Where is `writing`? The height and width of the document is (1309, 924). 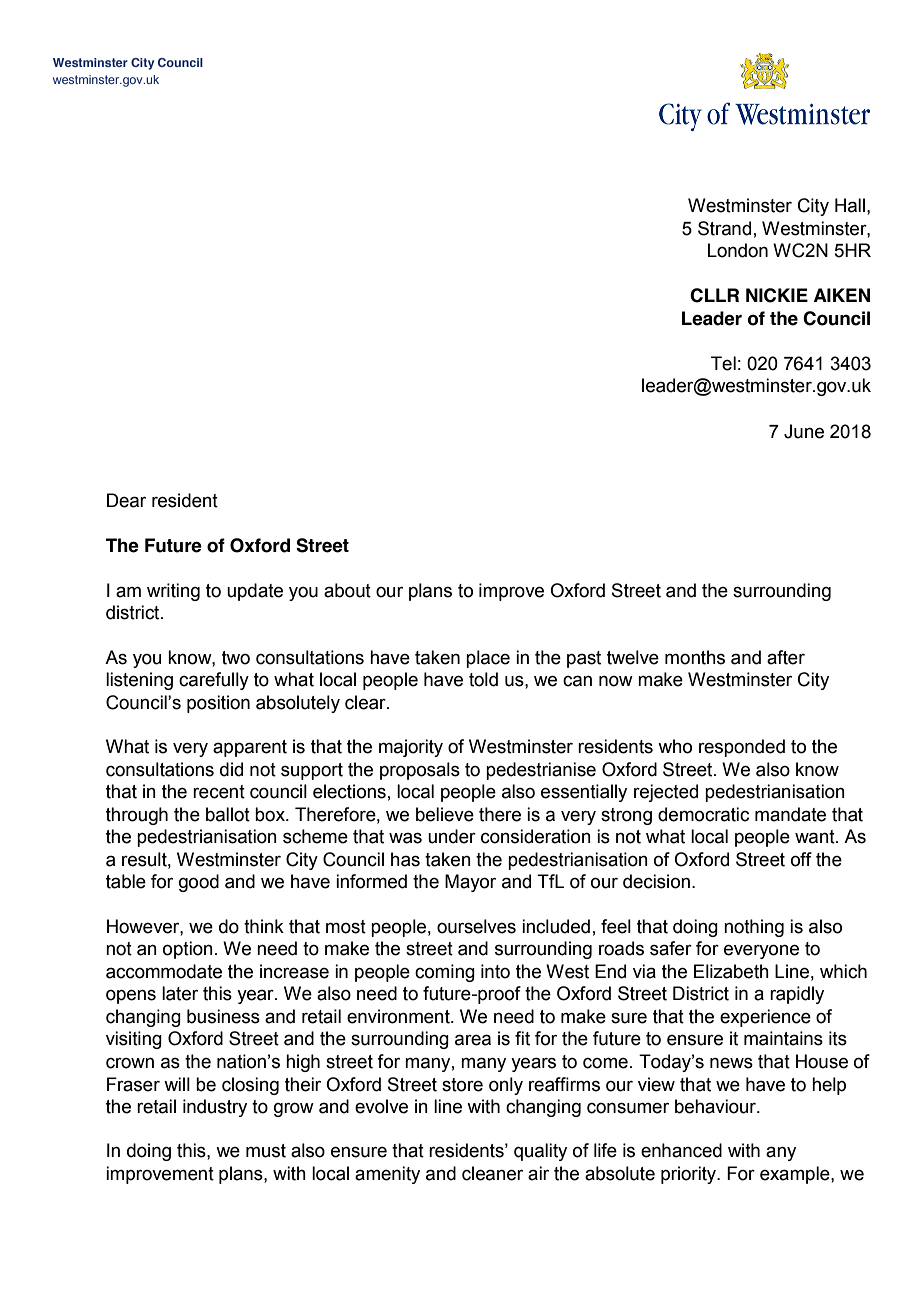
writing is located at coordinates (173, 592).
